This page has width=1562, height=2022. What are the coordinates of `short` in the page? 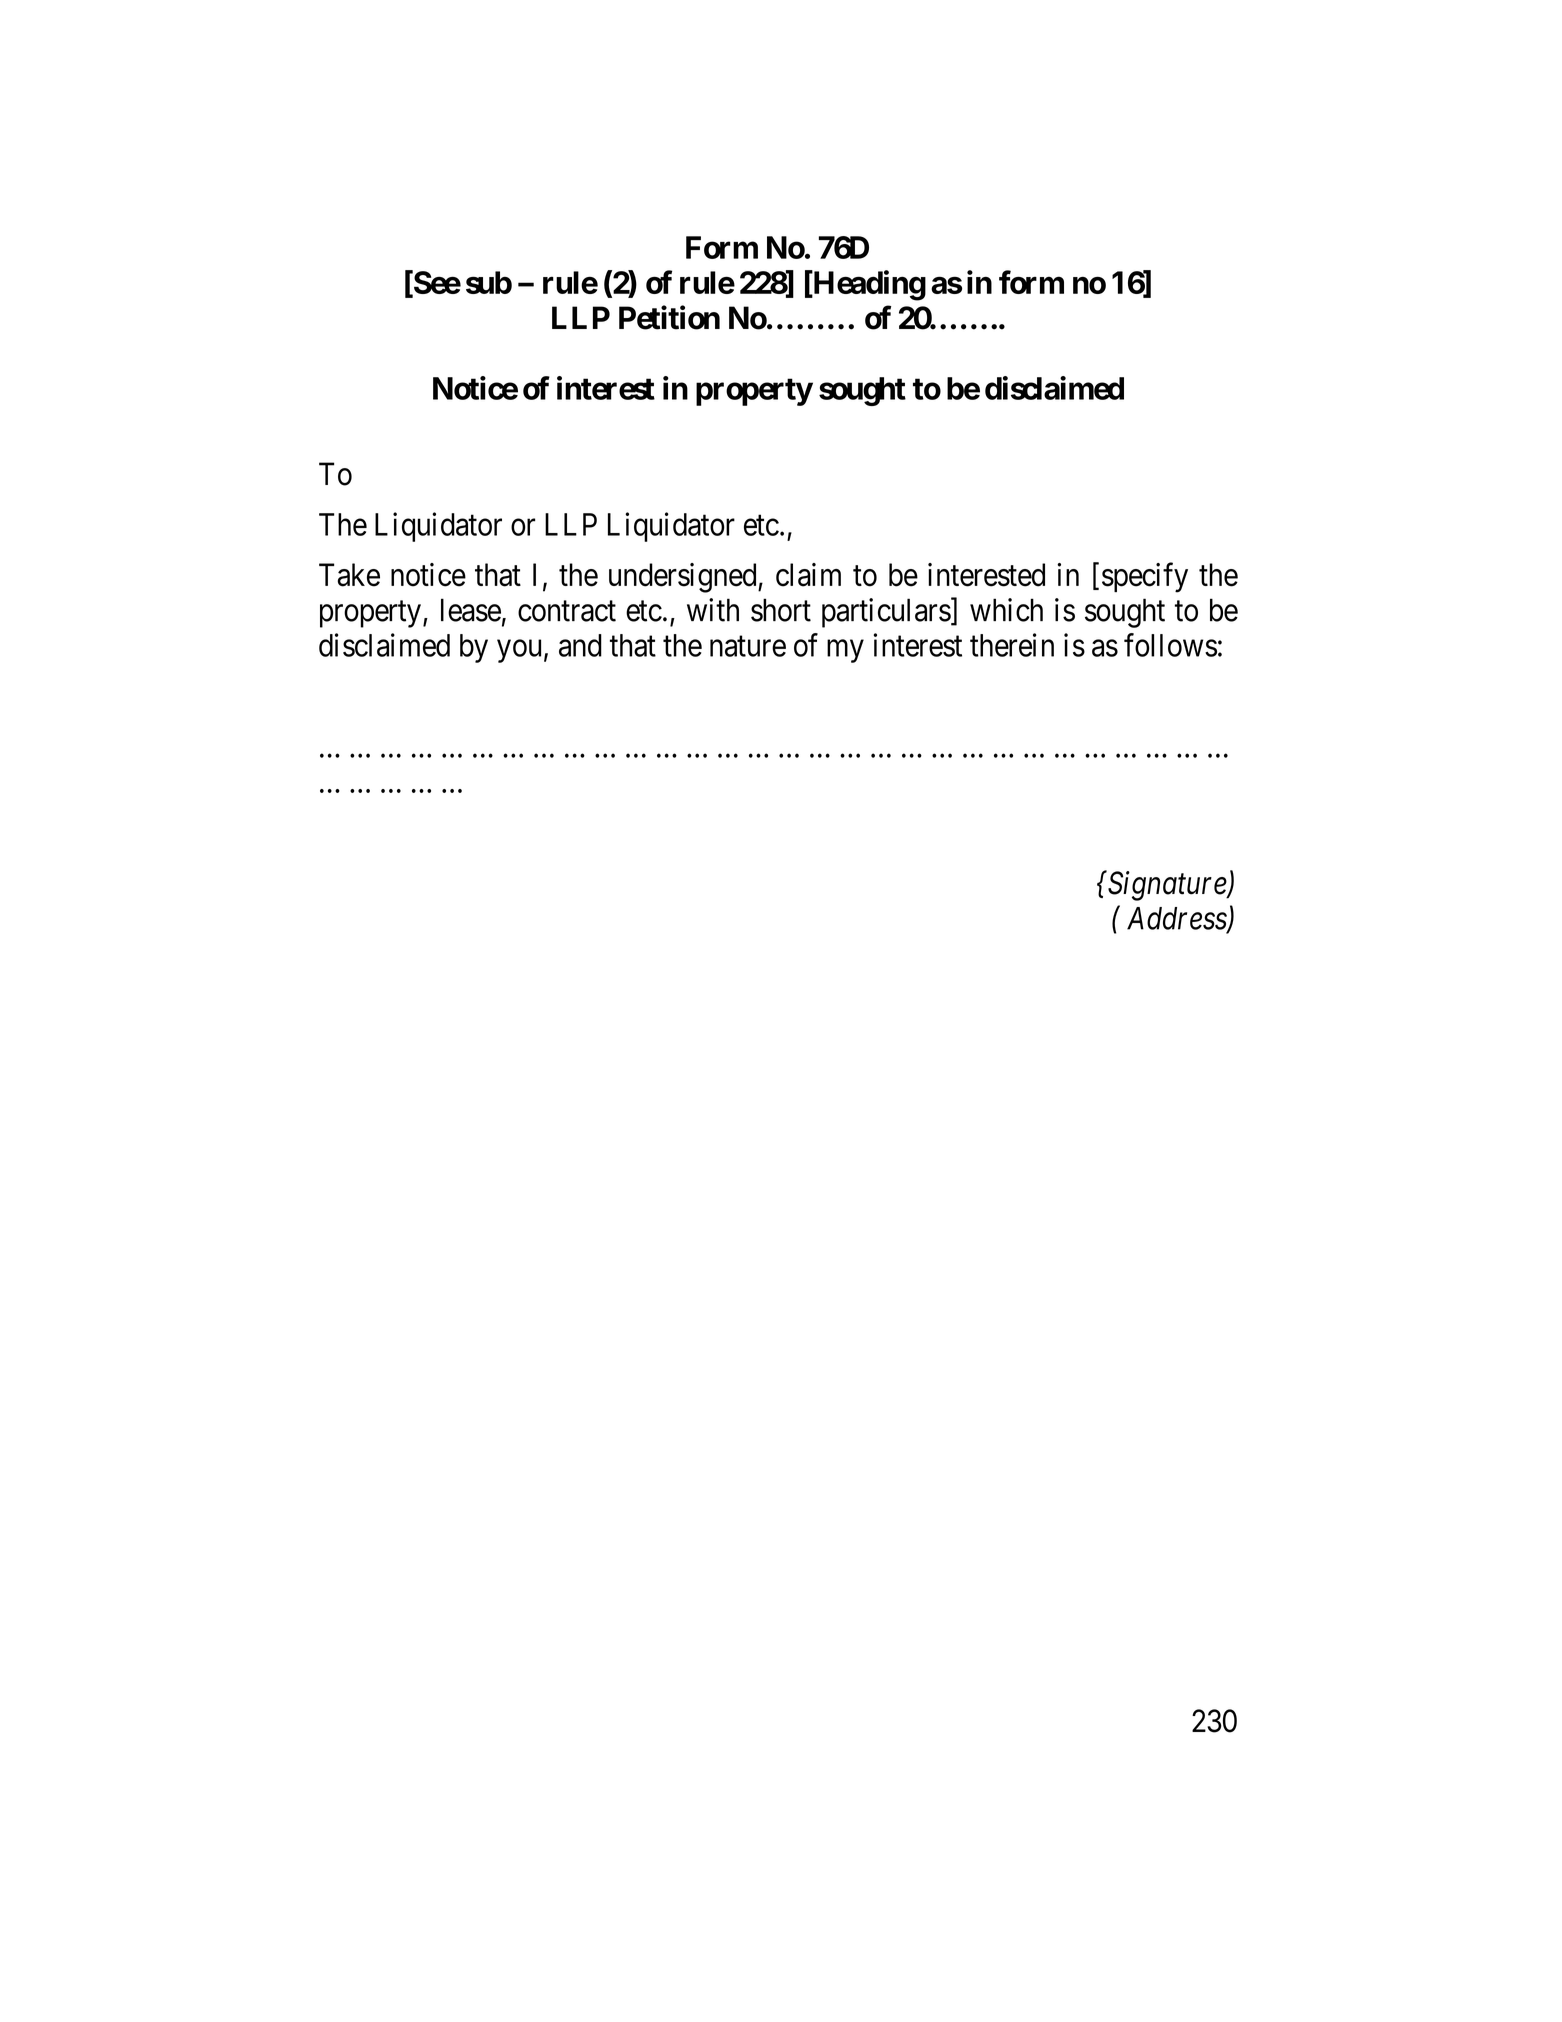 It's located at (781, 610).
